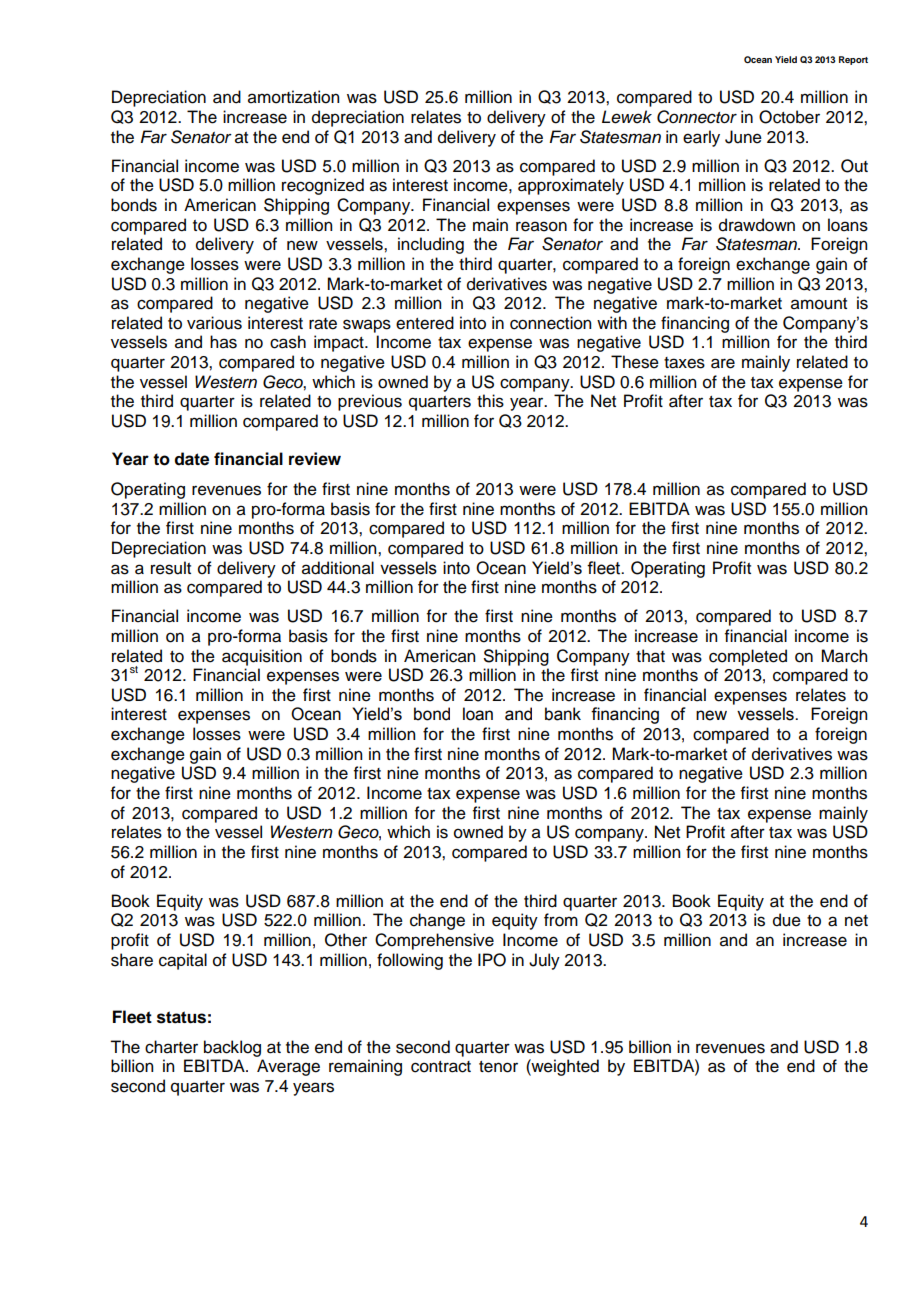  I want to click on amortization, so click(293, 97).
